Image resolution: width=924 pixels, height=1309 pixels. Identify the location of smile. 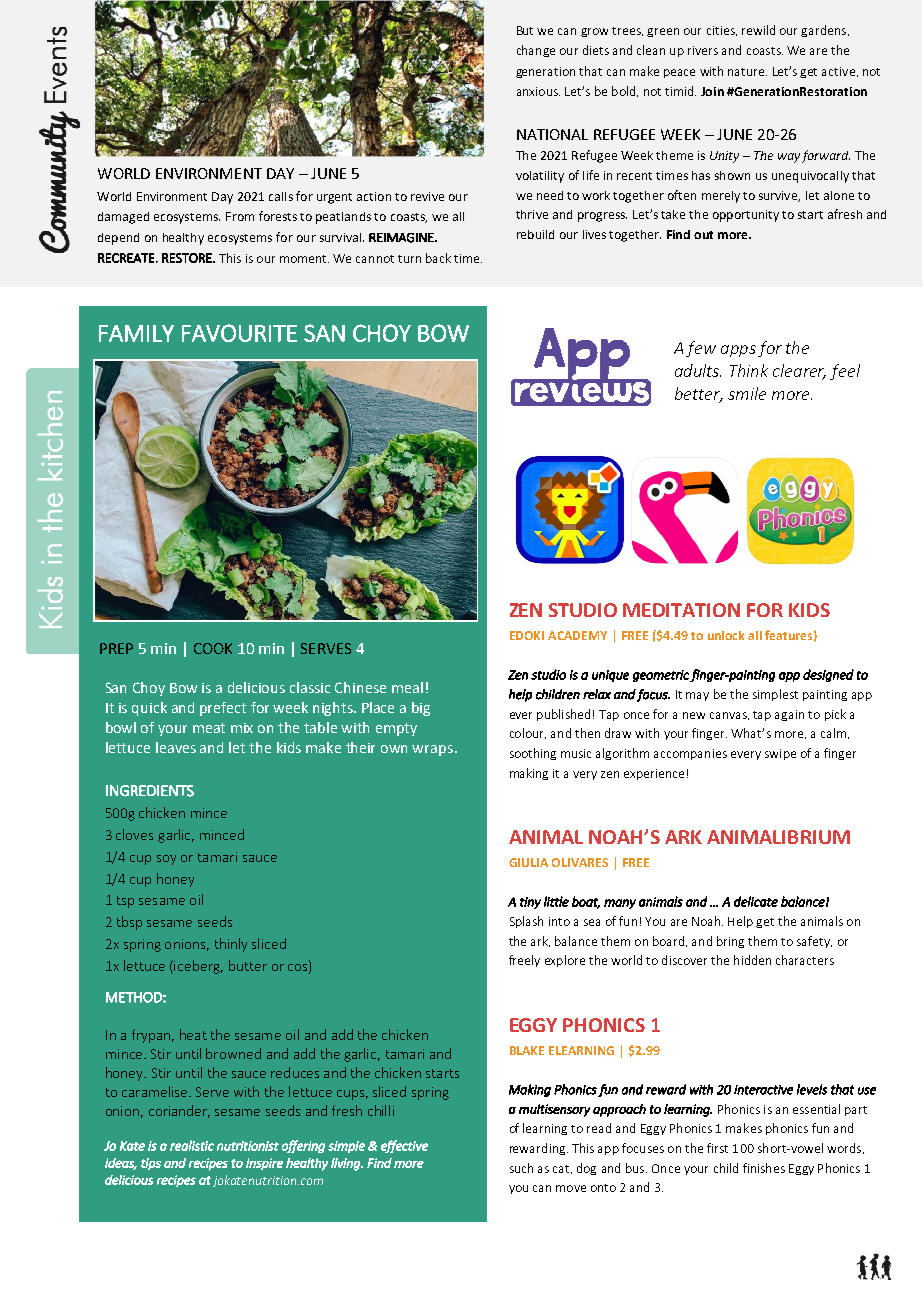
(747, 393).
